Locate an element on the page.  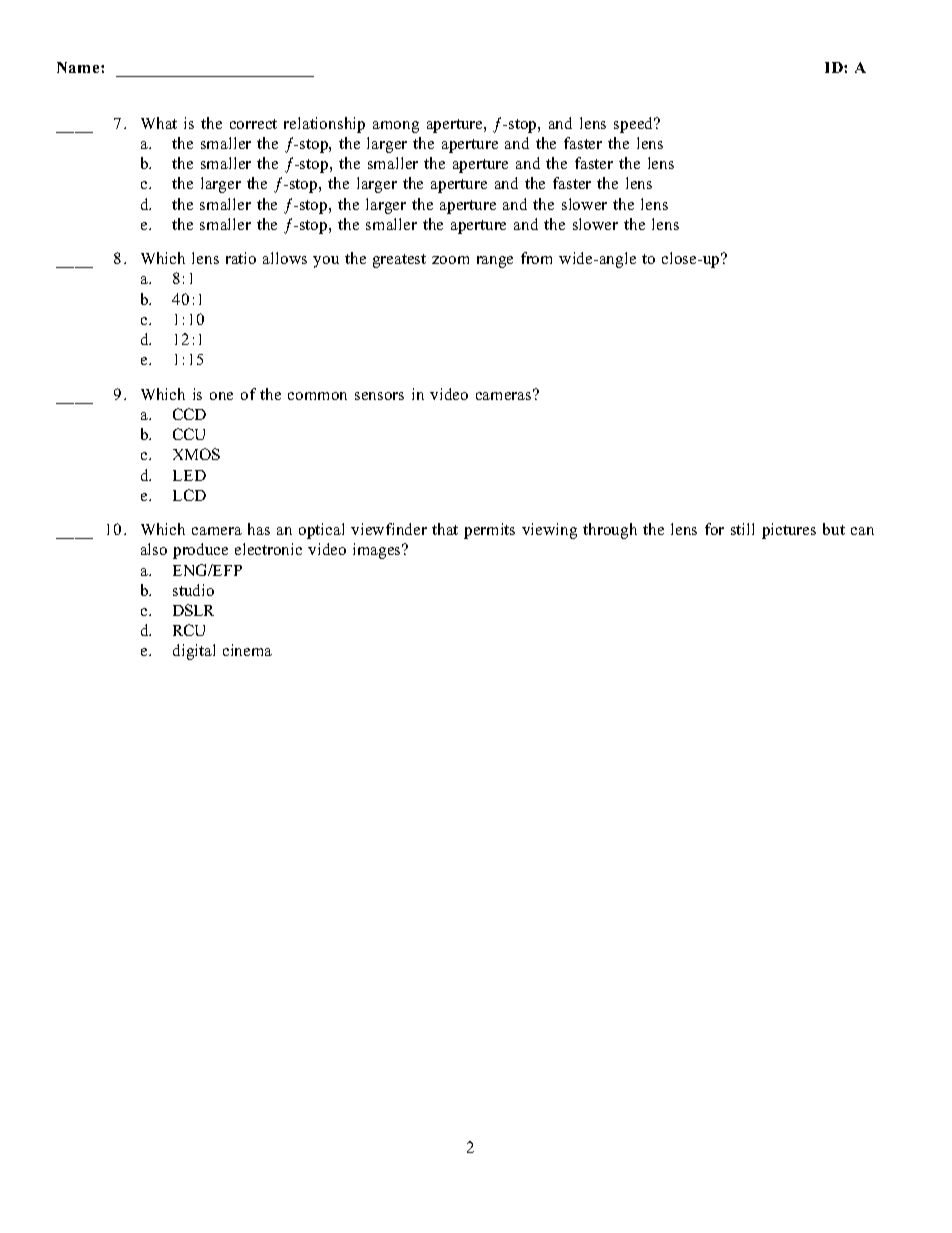
speed is located at coordinates (635, 125).
